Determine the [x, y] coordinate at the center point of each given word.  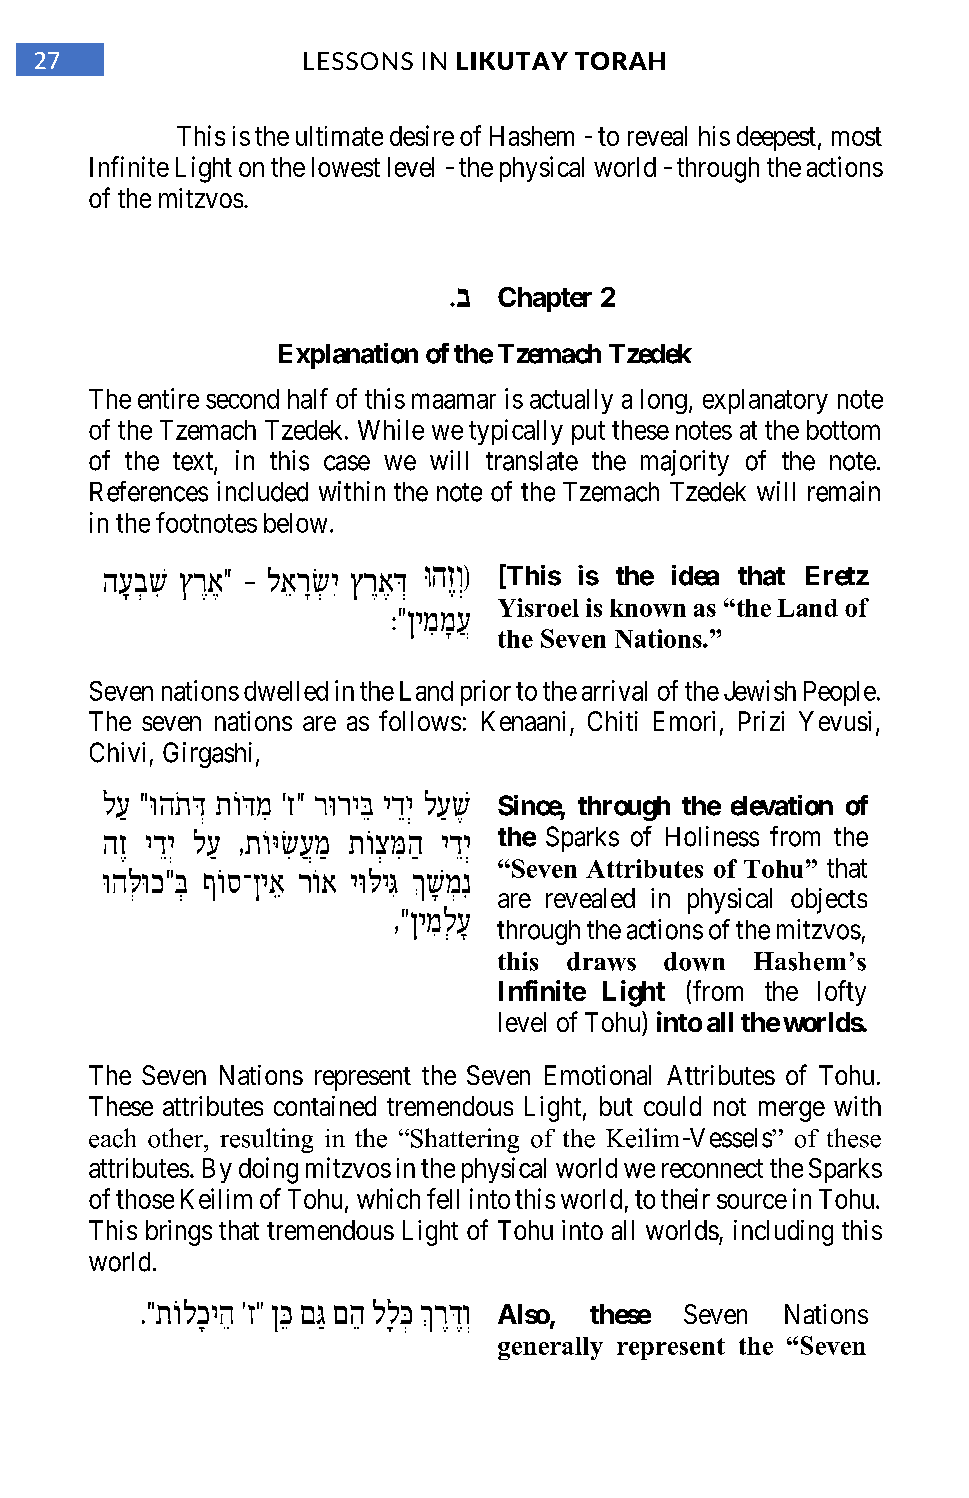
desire [422, 135]
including [783, 1233]
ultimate [339, 136]
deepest [776, 138]
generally [550, 1348]
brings [179, 1233]
